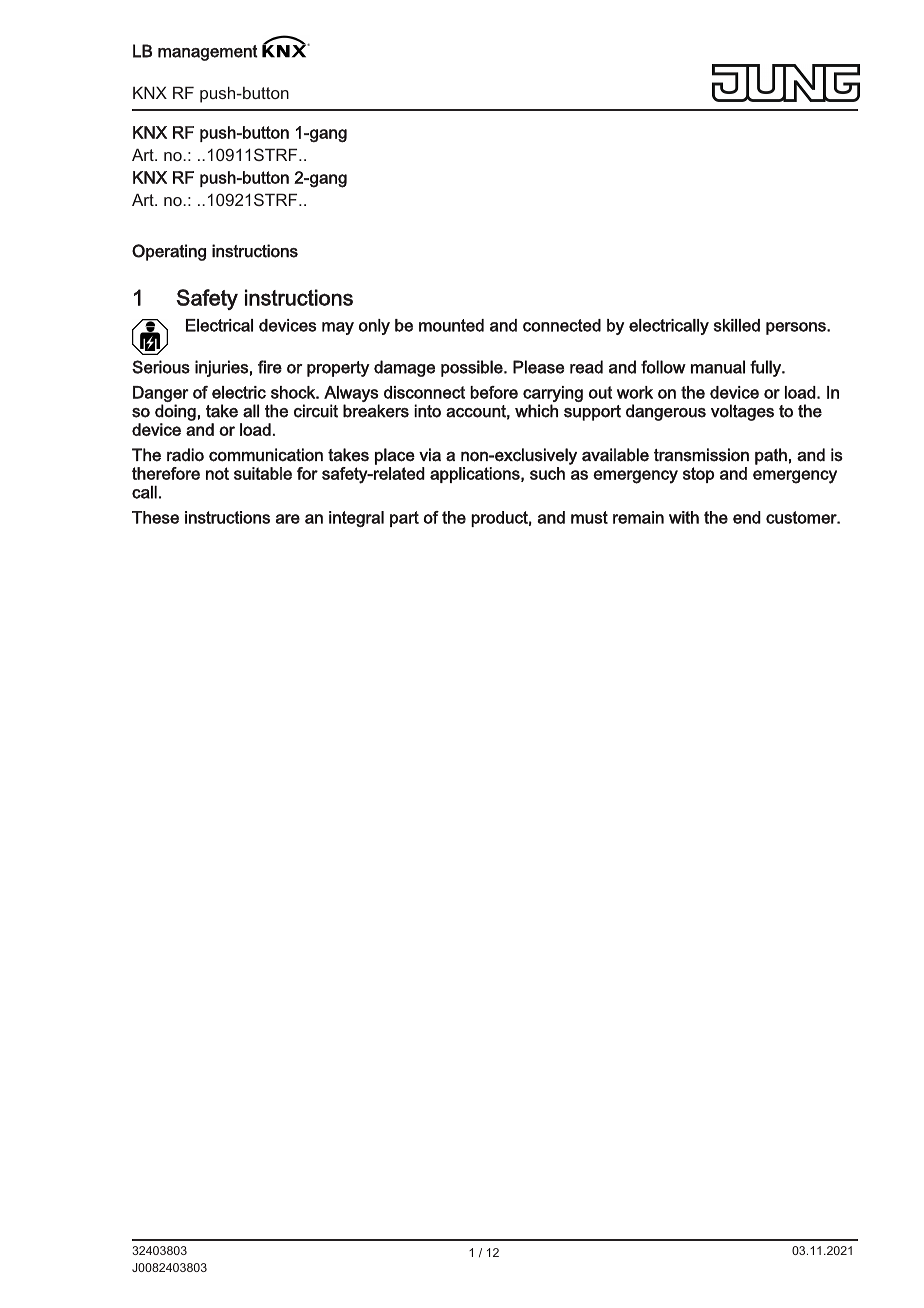 The image size is (924, 1308). What do you see at coordinates (338, 328) in the screenshot?
I see `may` at bounding box center [338, 328].
